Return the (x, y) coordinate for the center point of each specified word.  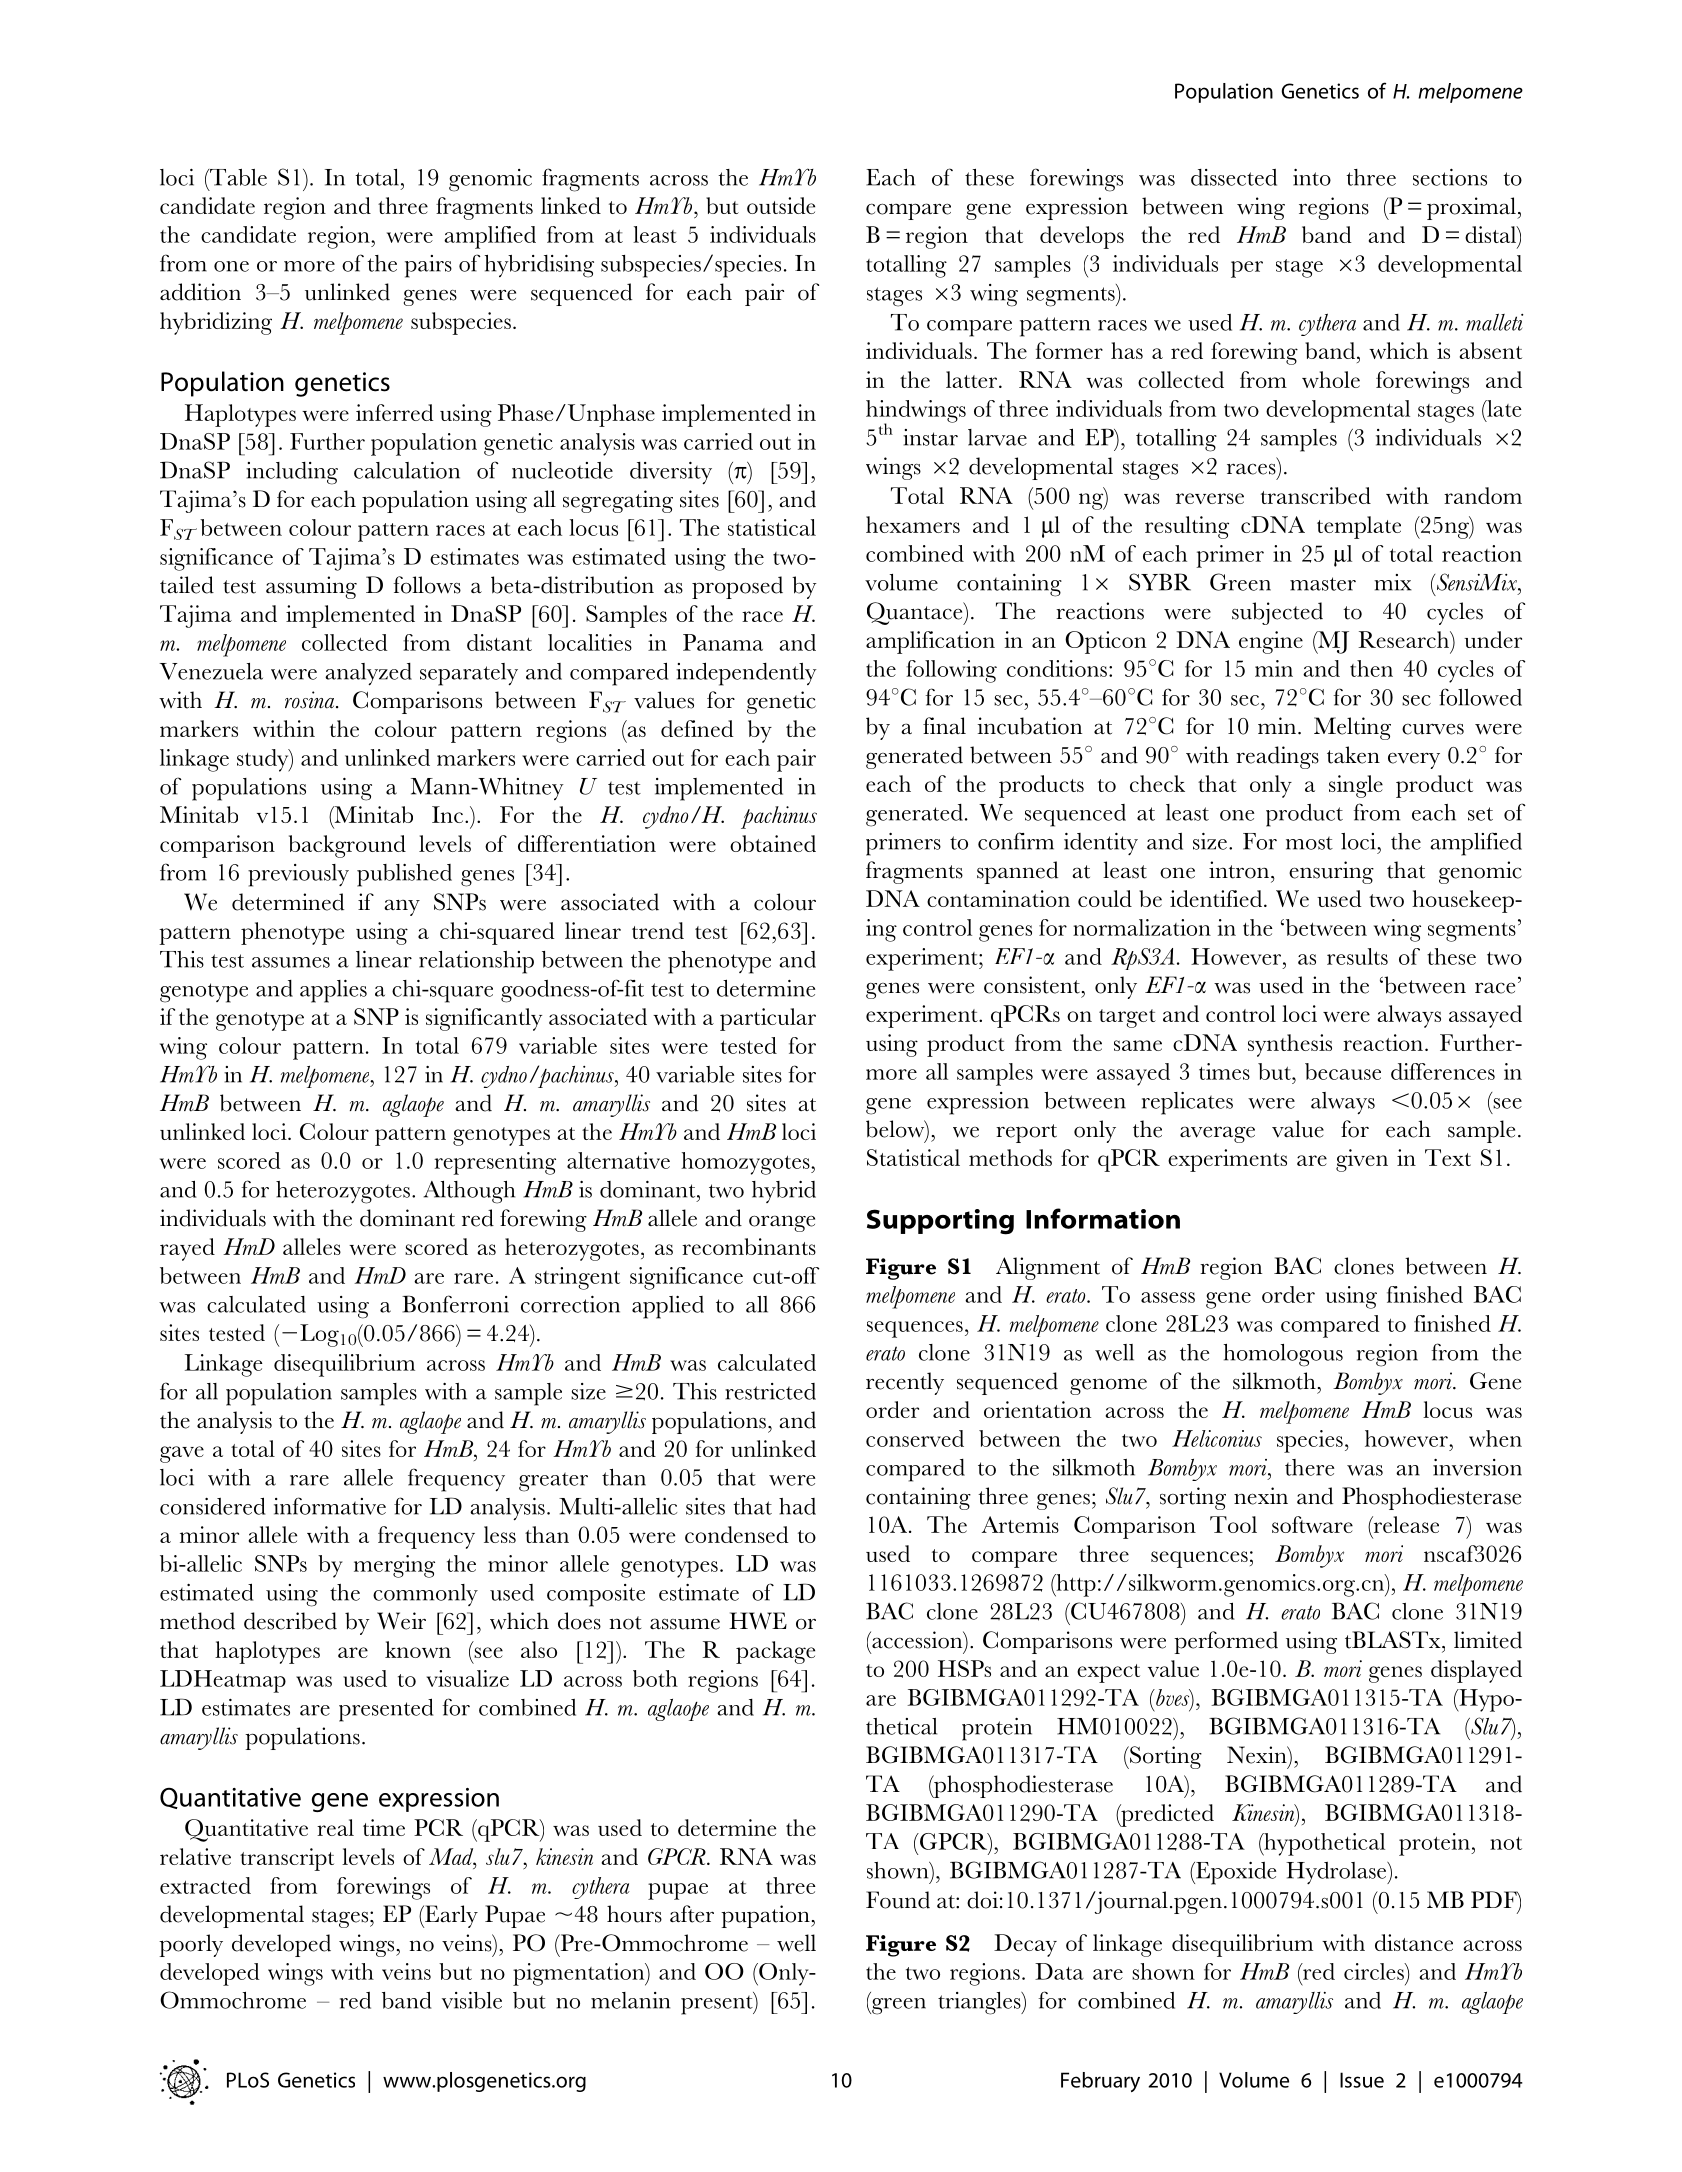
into (1312, 177)
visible (472, 2000)
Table (237, 177)
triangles (980, 2003)
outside (781, 205)
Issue (1362, 2080)
